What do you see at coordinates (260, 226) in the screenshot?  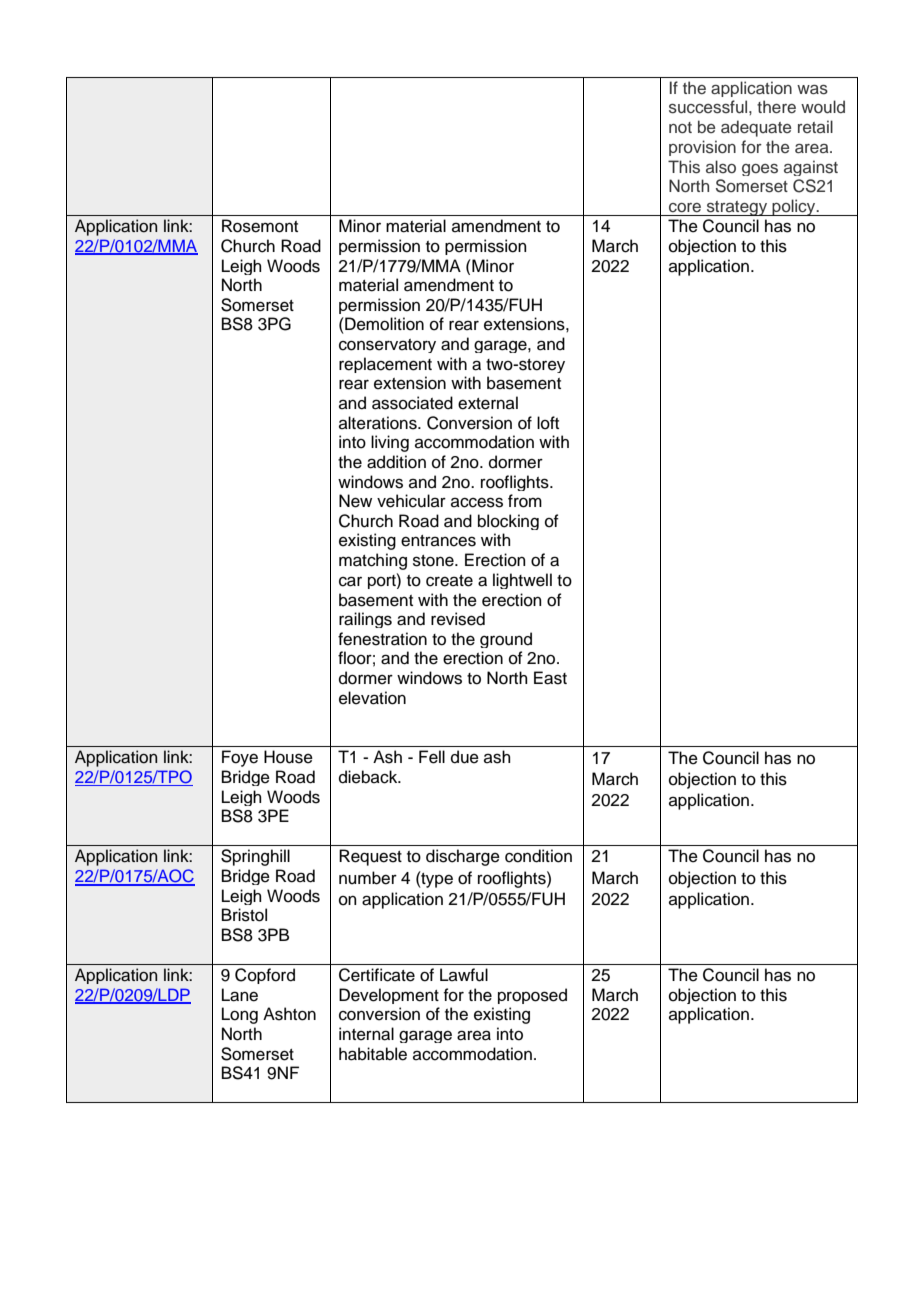 I see `Rosemont` at bounding box center [260, 226].
